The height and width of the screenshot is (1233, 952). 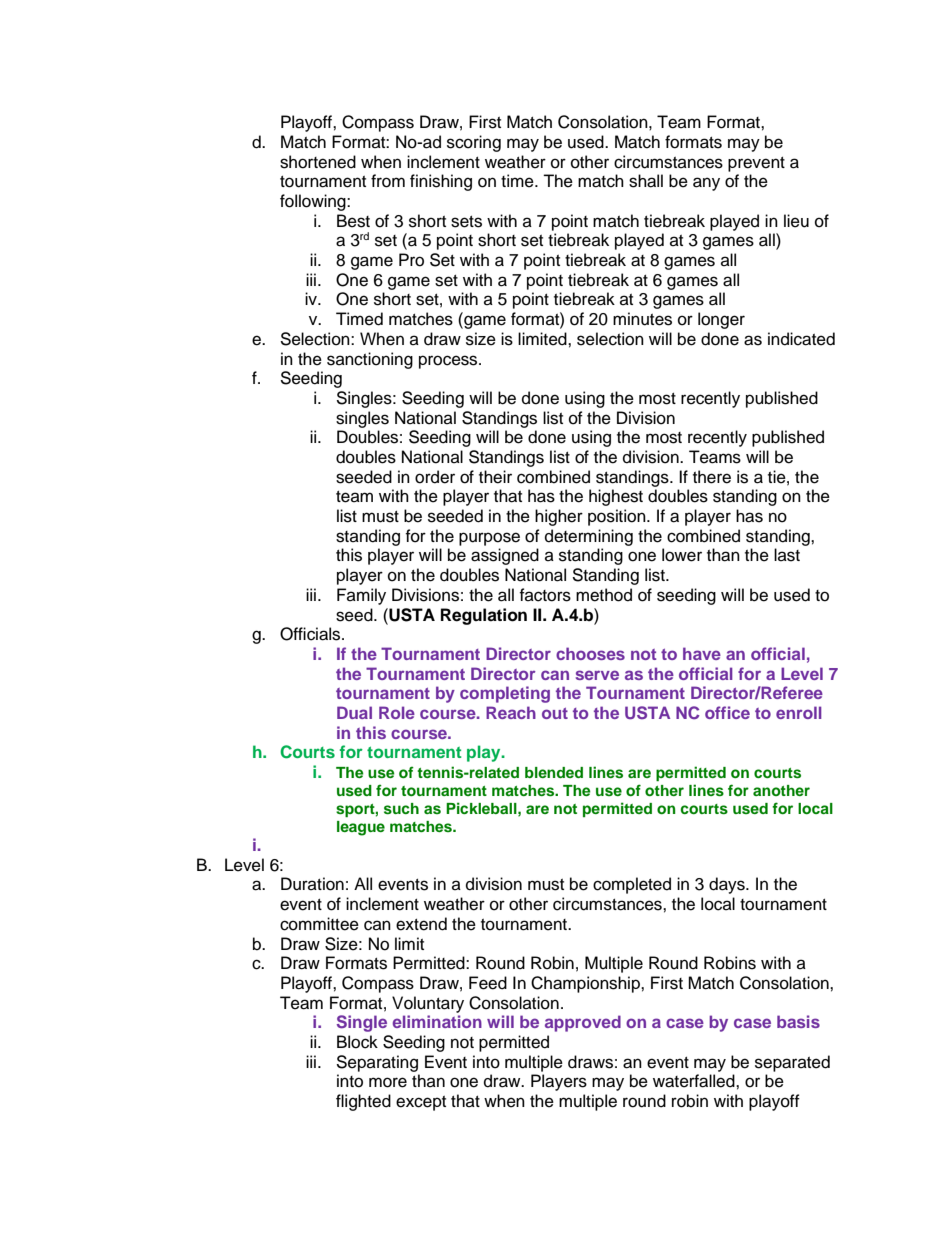 What do you see at coordinates (377, 1063) in the screenshot?
I see `Separating` at bounding box center [377, 1063].
